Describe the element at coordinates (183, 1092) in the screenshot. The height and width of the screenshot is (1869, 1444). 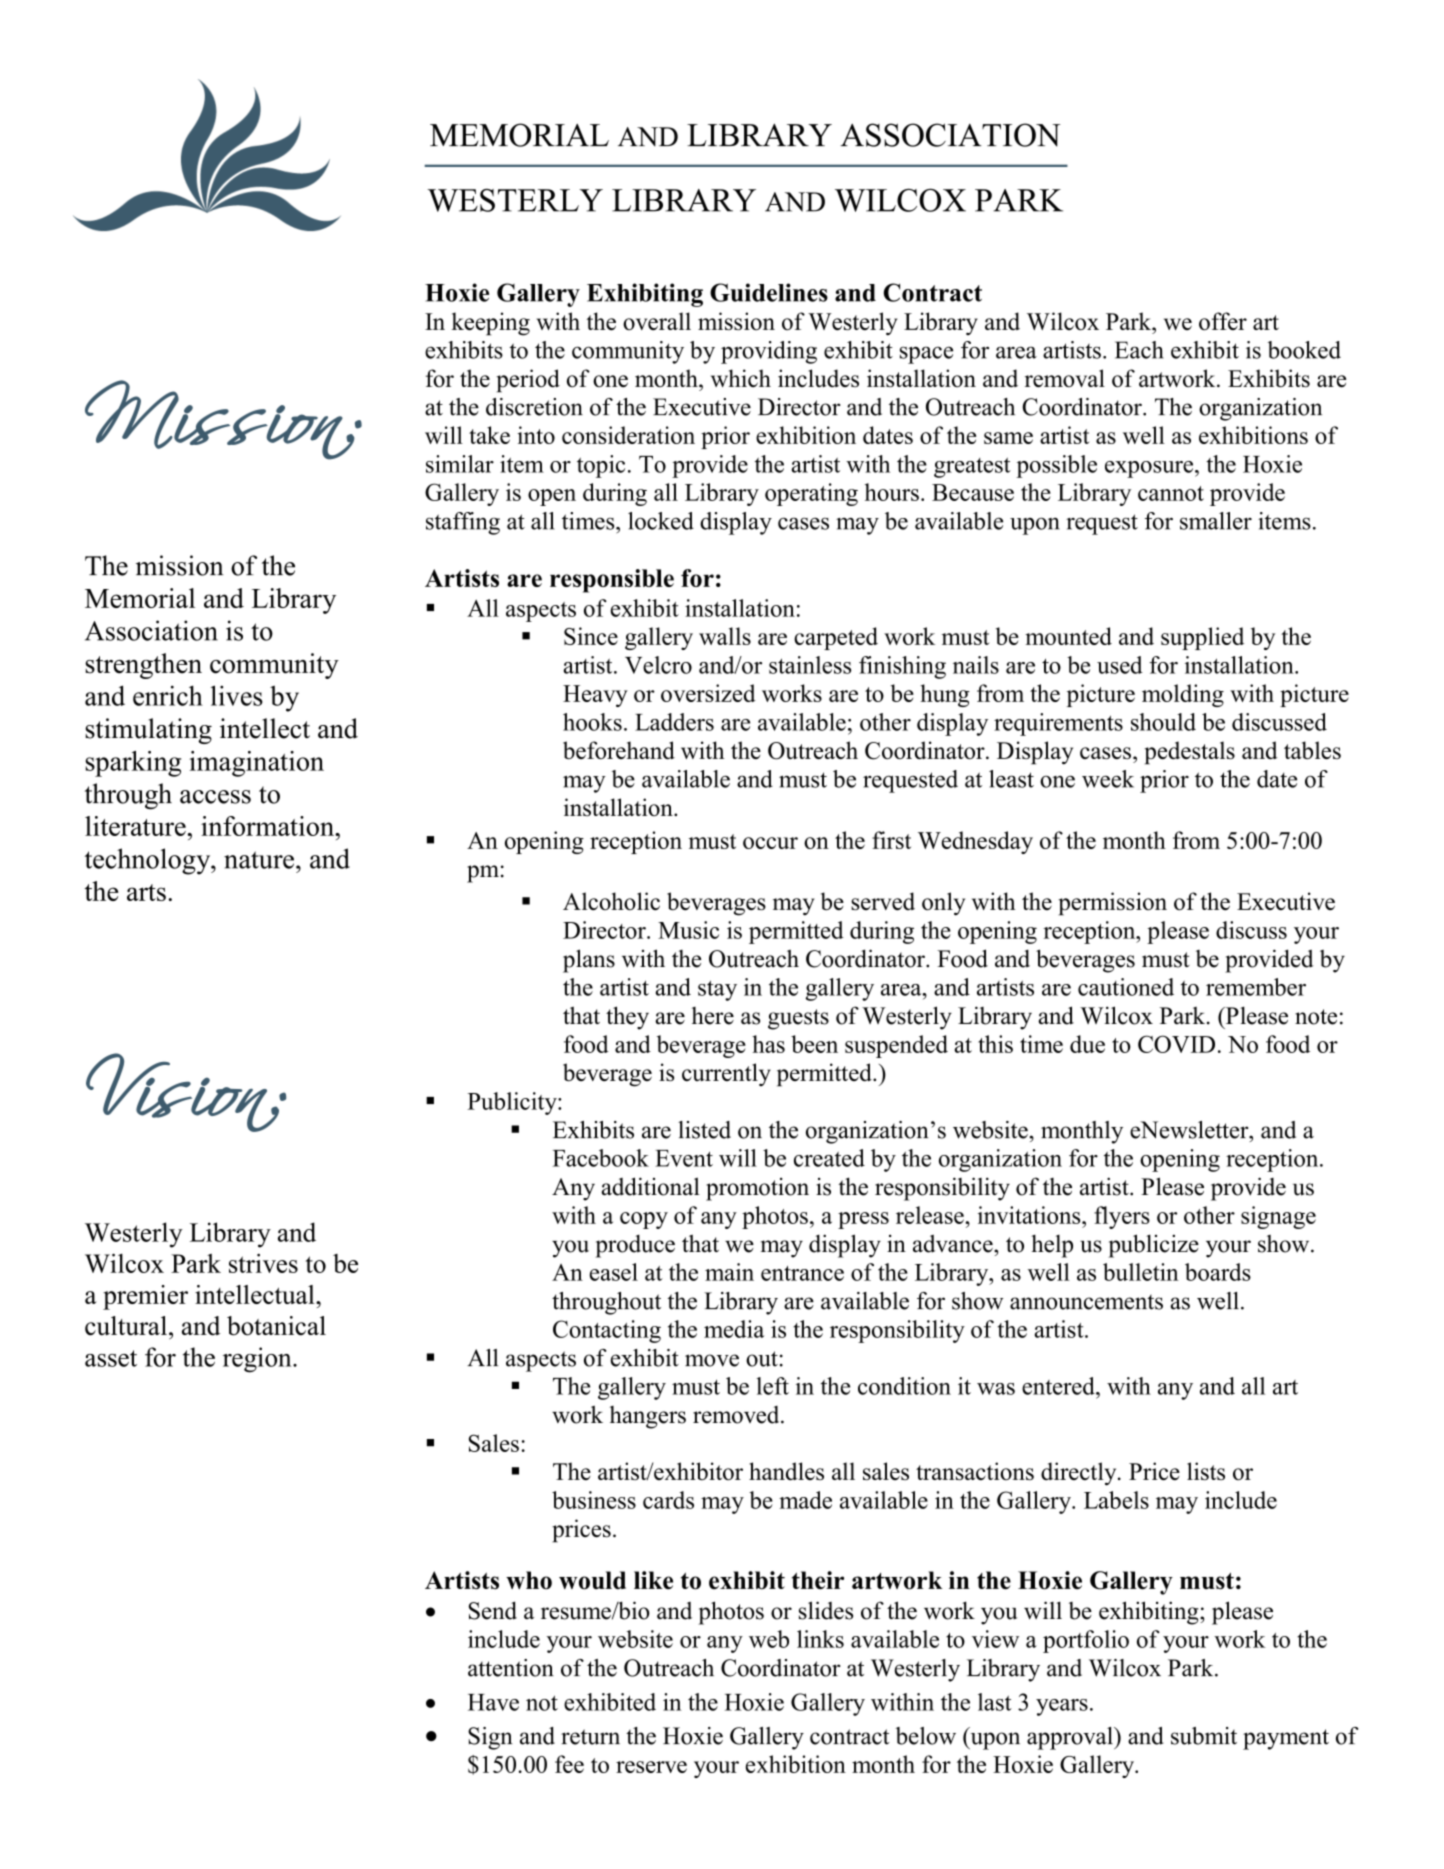
I see `Vision` at that location.
